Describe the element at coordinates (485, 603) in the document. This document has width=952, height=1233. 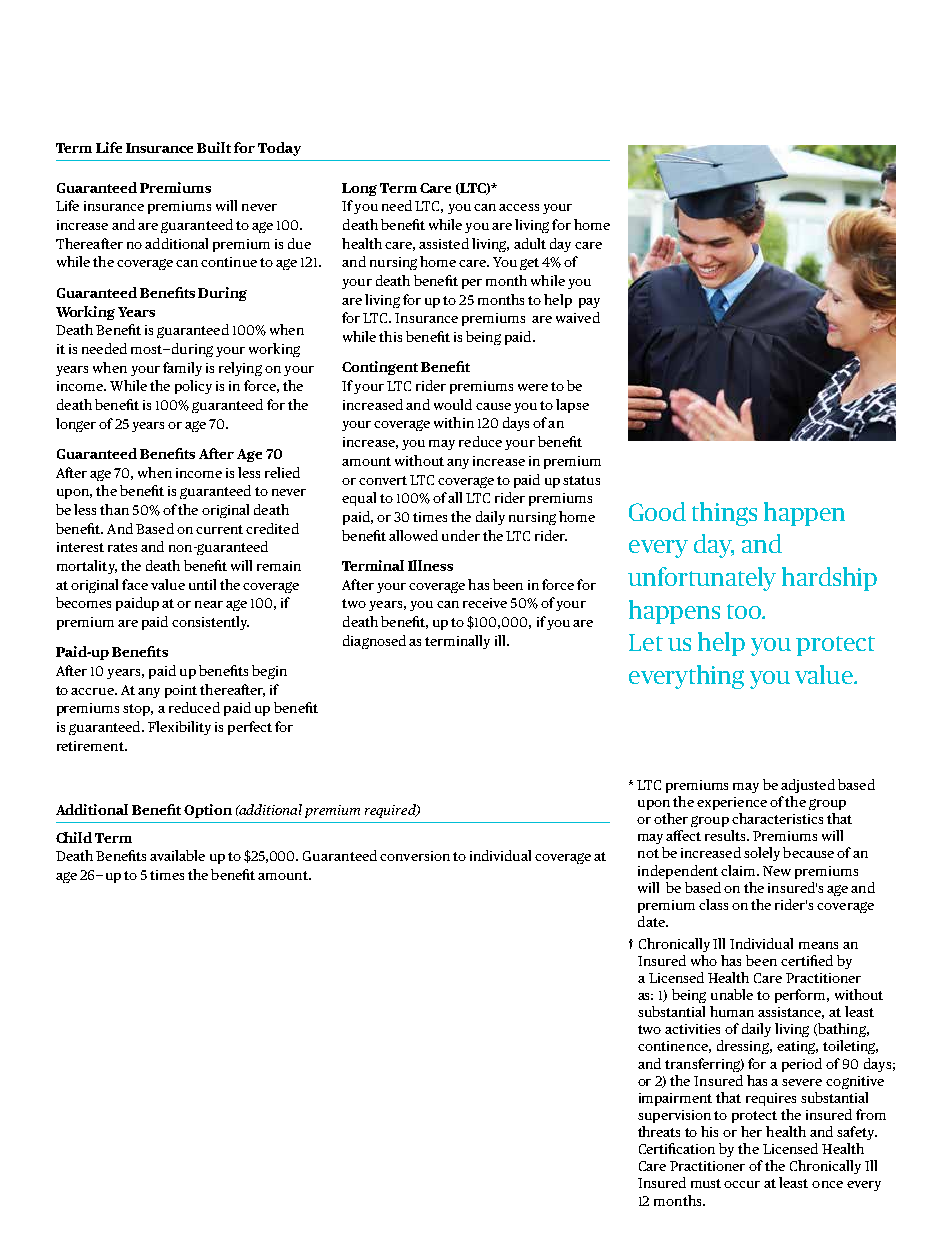
I see `receive` at that location.
